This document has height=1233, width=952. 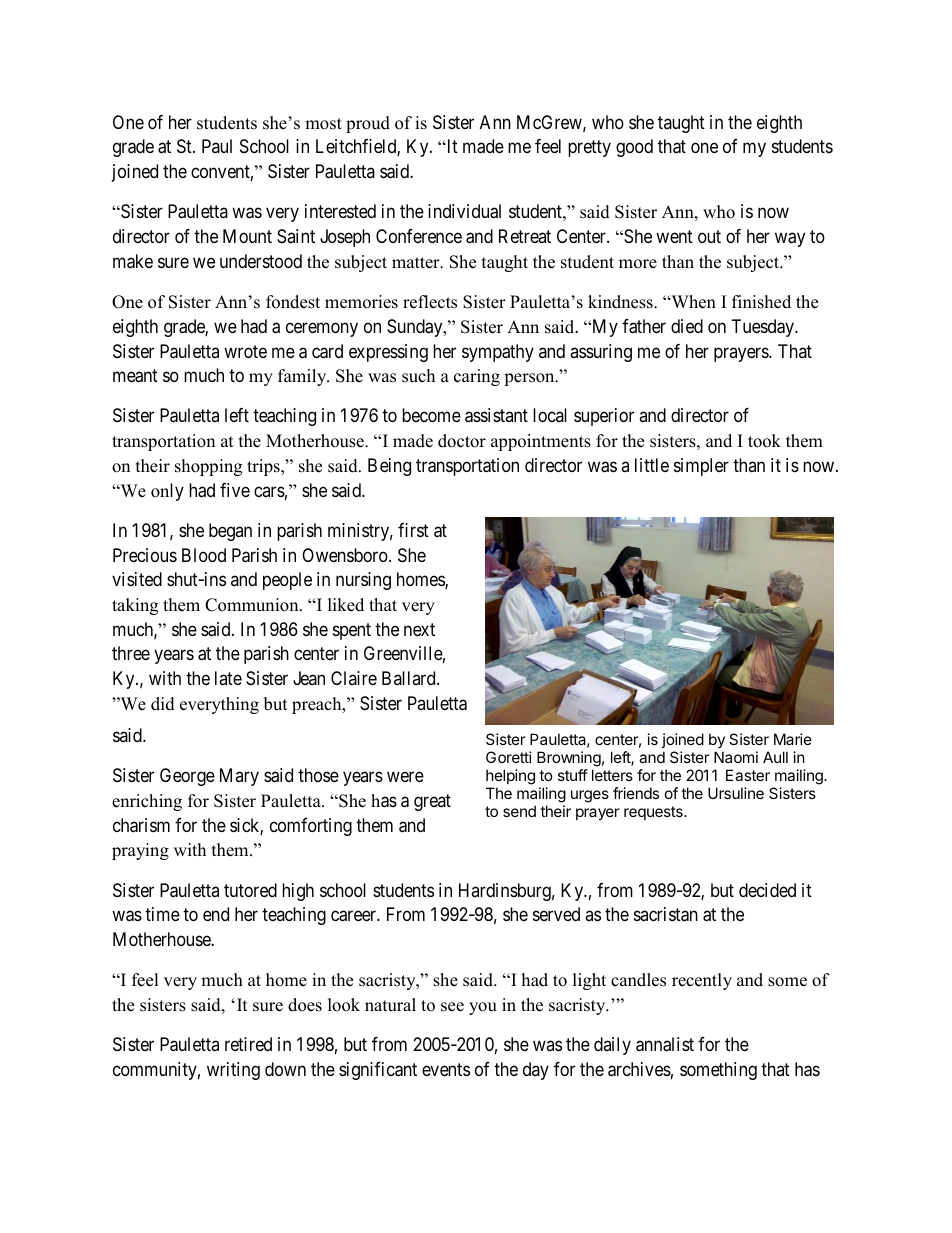 I want to click on most, so click(x=323, y=124).
